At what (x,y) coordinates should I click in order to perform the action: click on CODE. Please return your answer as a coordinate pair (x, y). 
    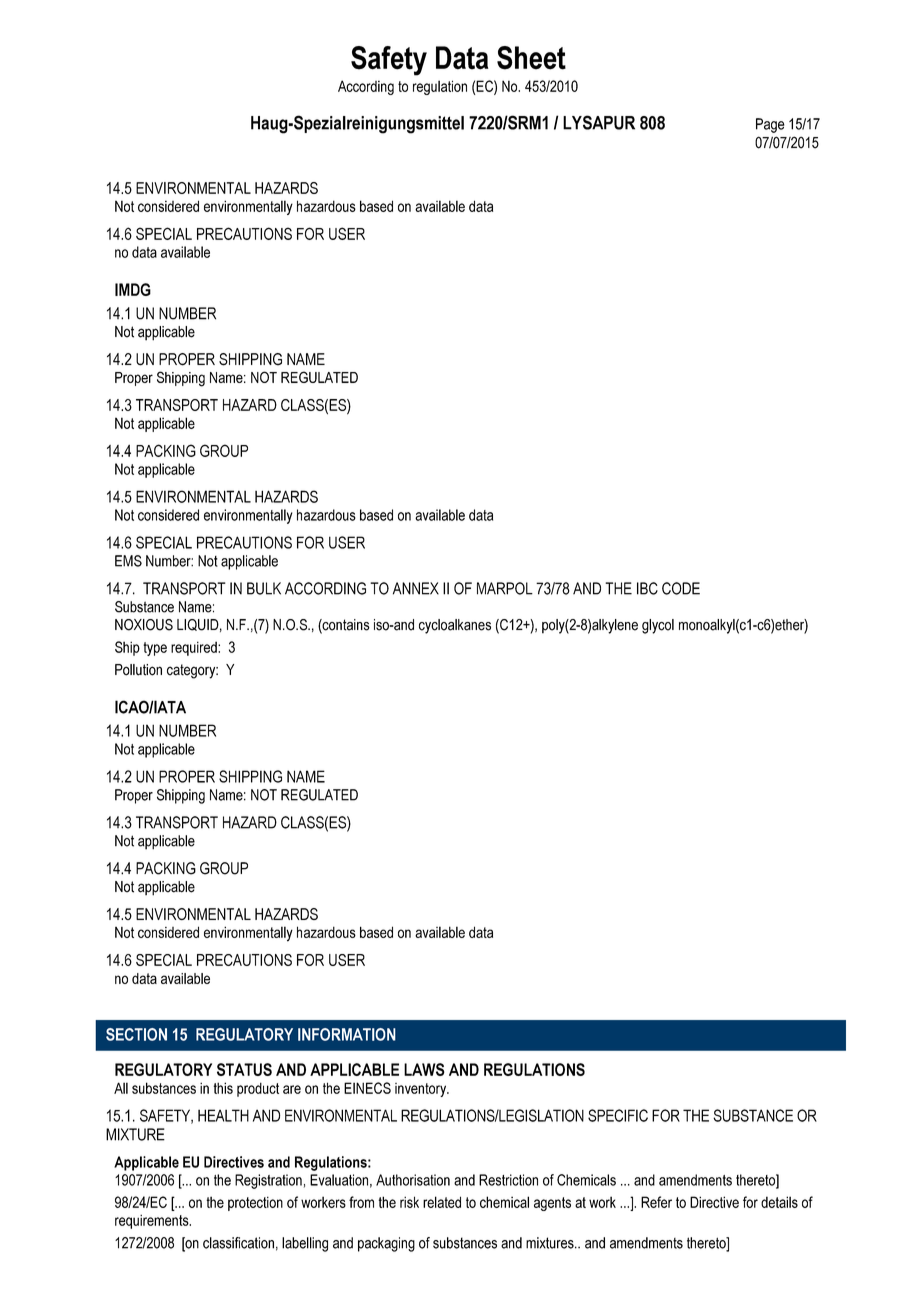
    Looking at the image, I should click on (681, 588).
